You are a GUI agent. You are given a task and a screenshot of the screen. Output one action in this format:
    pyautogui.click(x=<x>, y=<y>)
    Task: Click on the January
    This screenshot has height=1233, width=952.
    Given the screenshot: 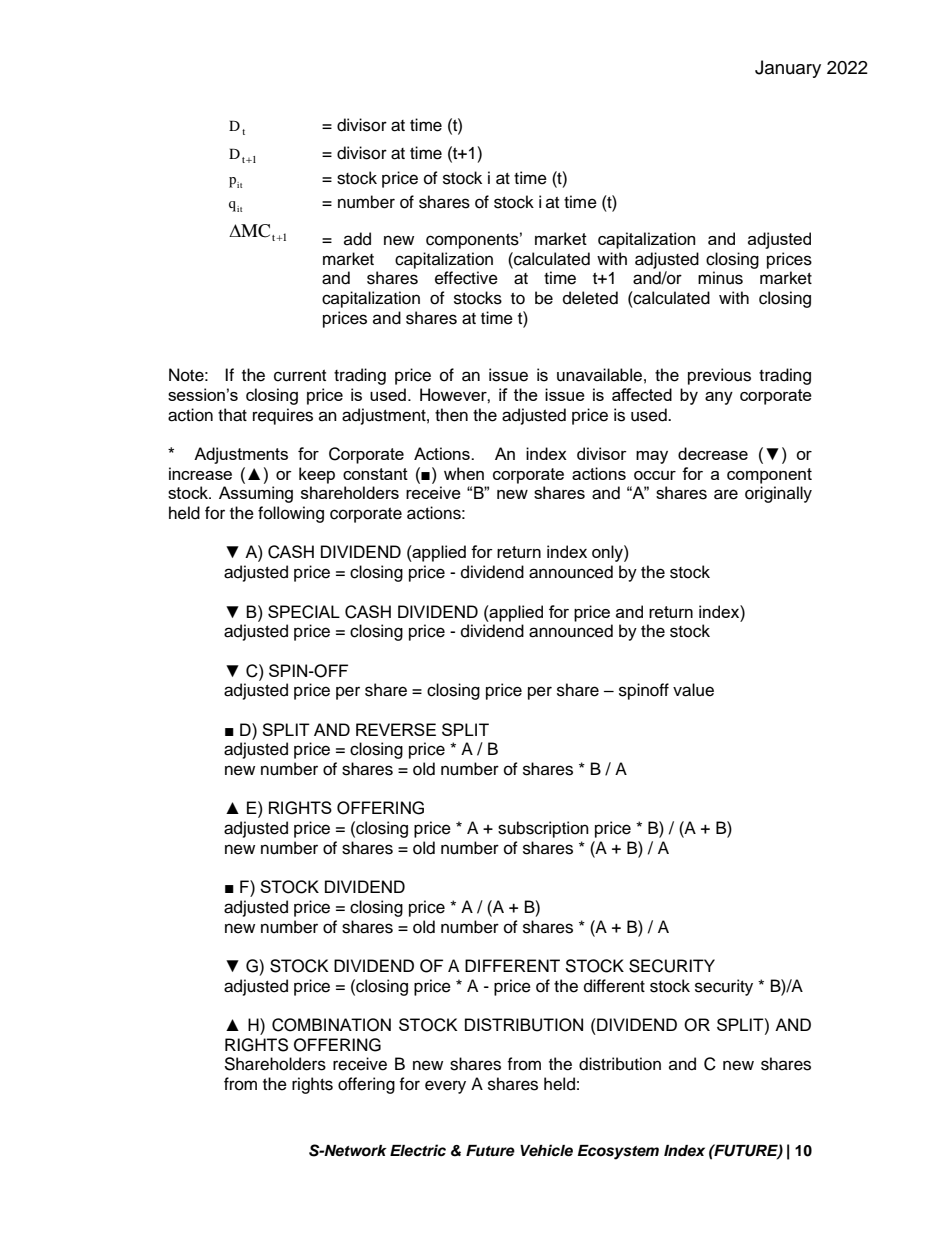 What is the action you would take?
    pyautogui.click(x=788, y=69)
